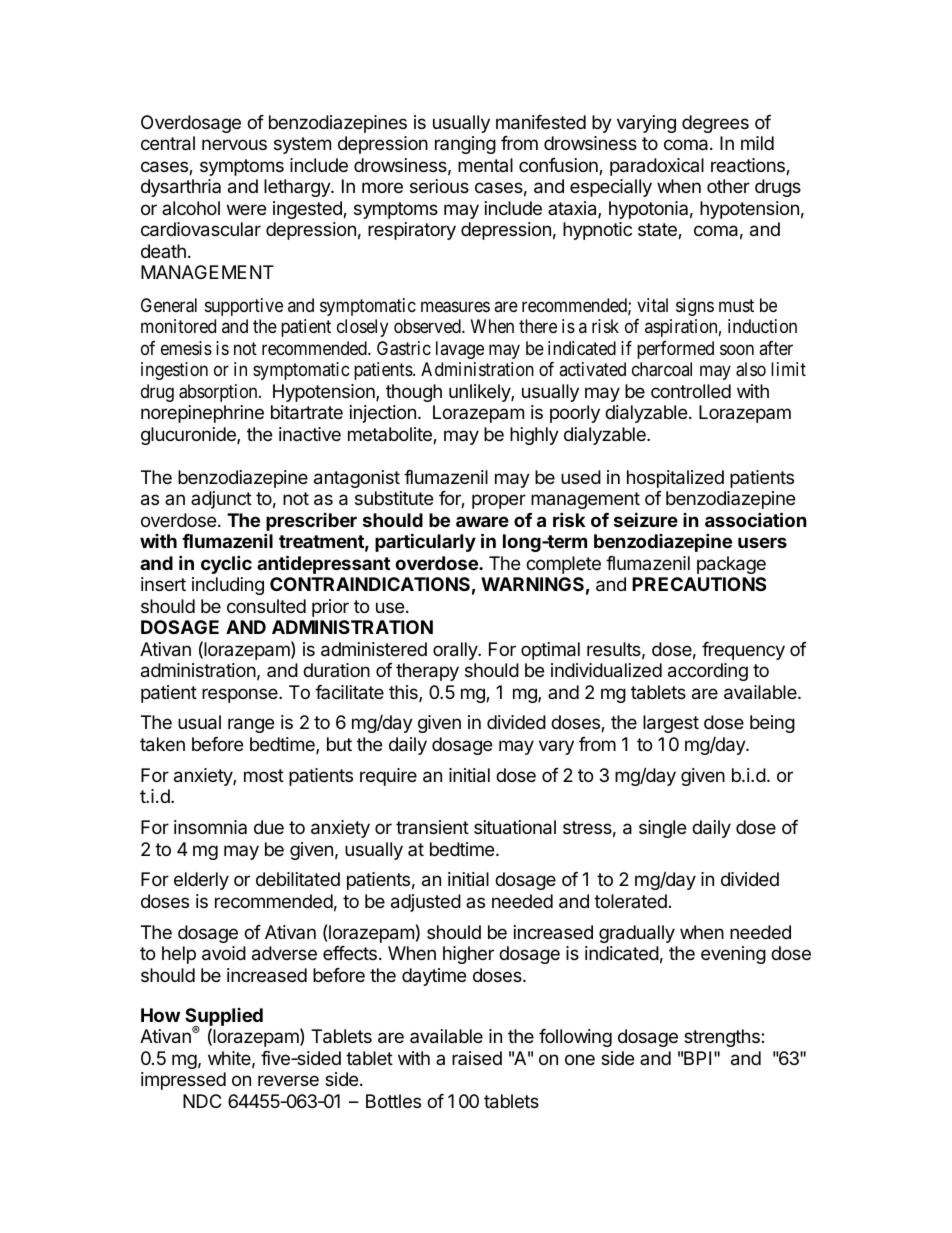 This page has width=952, height=1233. Describe the element at coordinates (388, 777) in the page. I see `require` at that location.
